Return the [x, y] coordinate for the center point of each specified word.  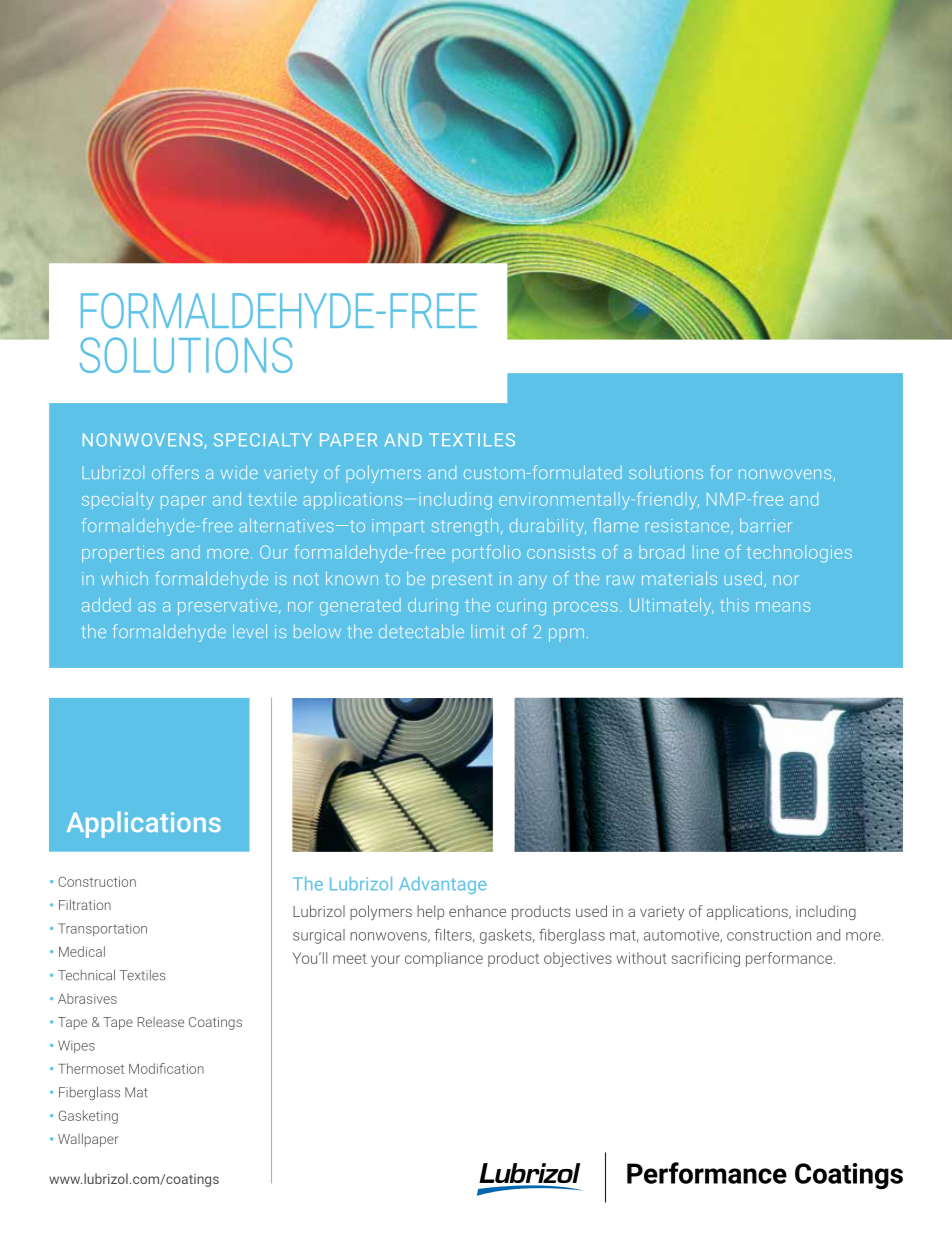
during [433, 607]
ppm [566, 635]
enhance [477, 911]
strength [465, 527]
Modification [166, 1068]
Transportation [102, 929]
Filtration [85, 904]
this [734, 605]
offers [175, 472]
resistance [689, 526]
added [106, 605]
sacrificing [706, 959]
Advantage [442, 885]
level [250, 631]
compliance [444, 959]
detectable [421, 631]
